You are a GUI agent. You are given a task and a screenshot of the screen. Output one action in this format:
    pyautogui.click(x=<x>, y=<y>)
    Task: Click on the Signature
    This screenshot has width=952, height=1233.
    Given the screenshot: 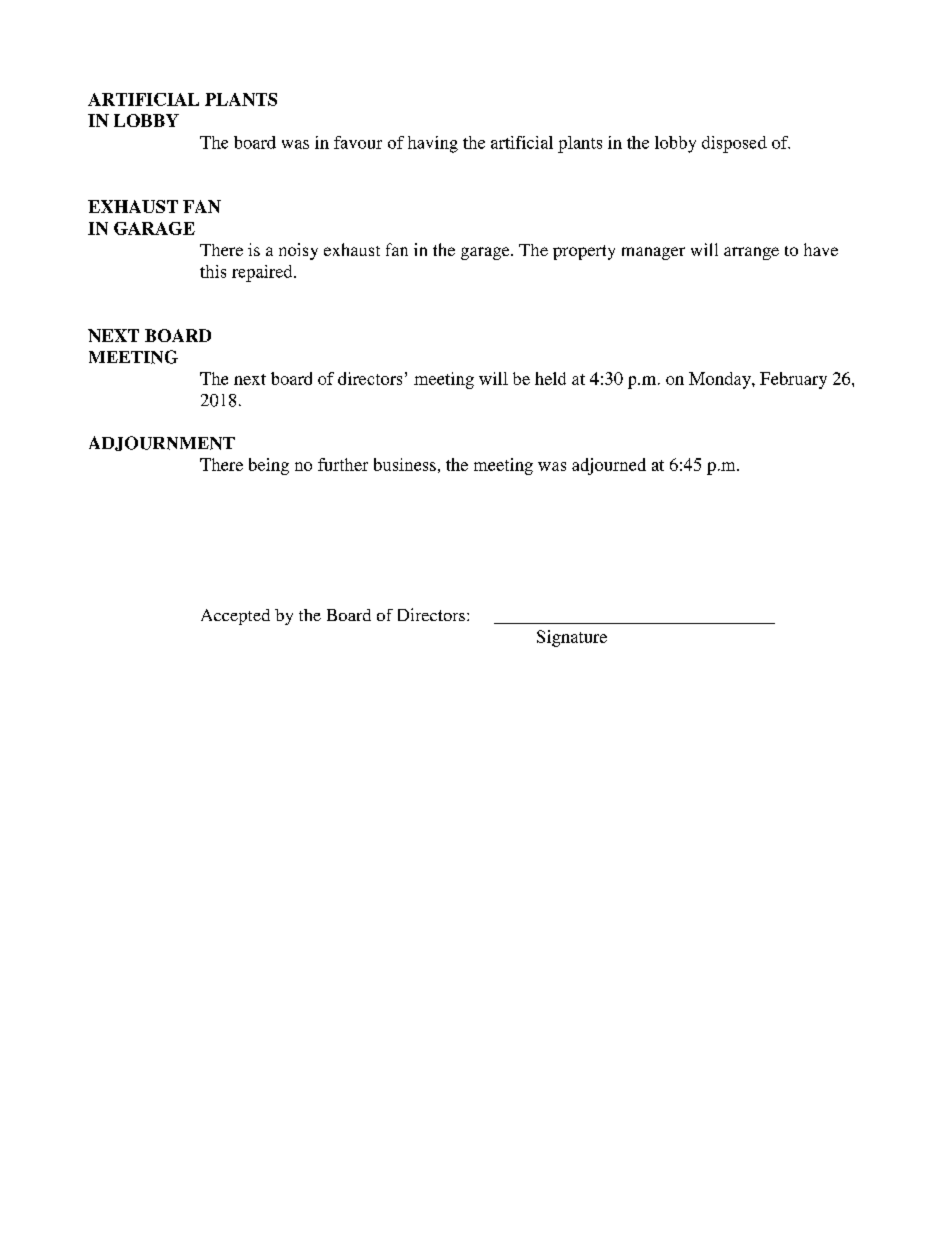 What is the action you would take?
    pyautogui.click(x=572, y=638)
